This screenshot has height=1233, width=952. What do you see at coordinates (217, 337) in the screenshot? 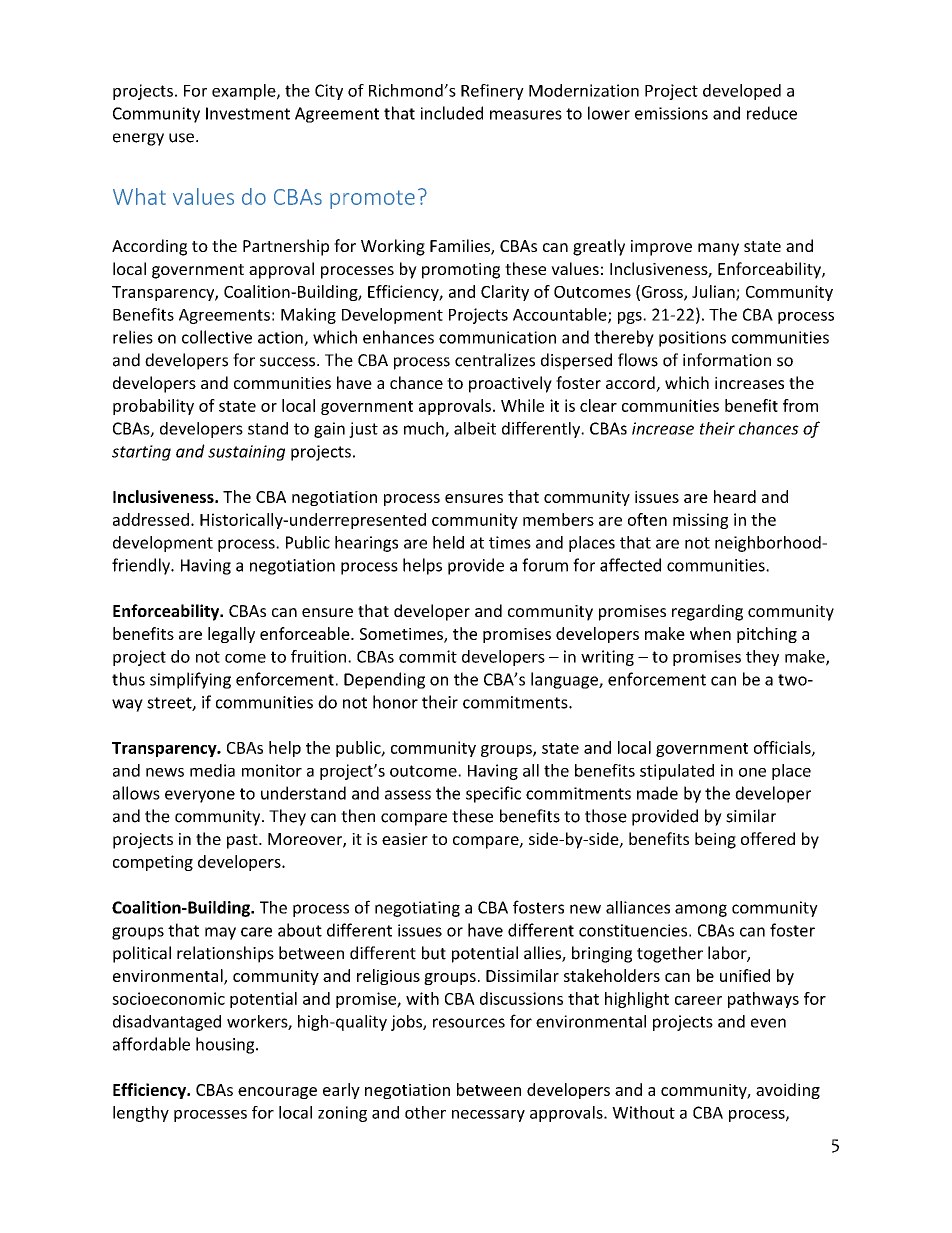
I see `collective` at bounding box center [217, 337].
